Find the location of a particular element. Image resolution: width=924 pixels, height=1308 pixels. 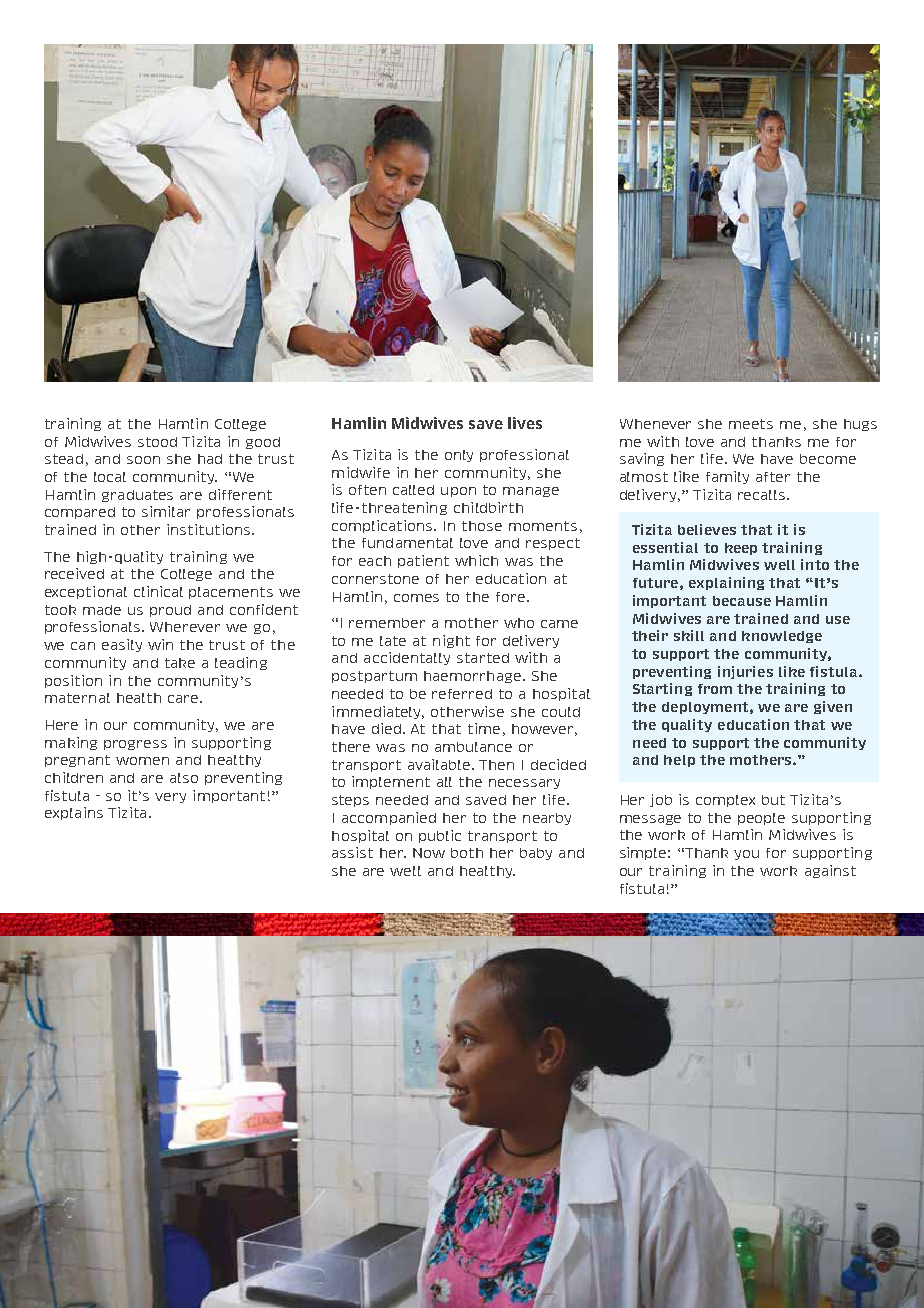

knowledge is located at coordinates (782, 637).
